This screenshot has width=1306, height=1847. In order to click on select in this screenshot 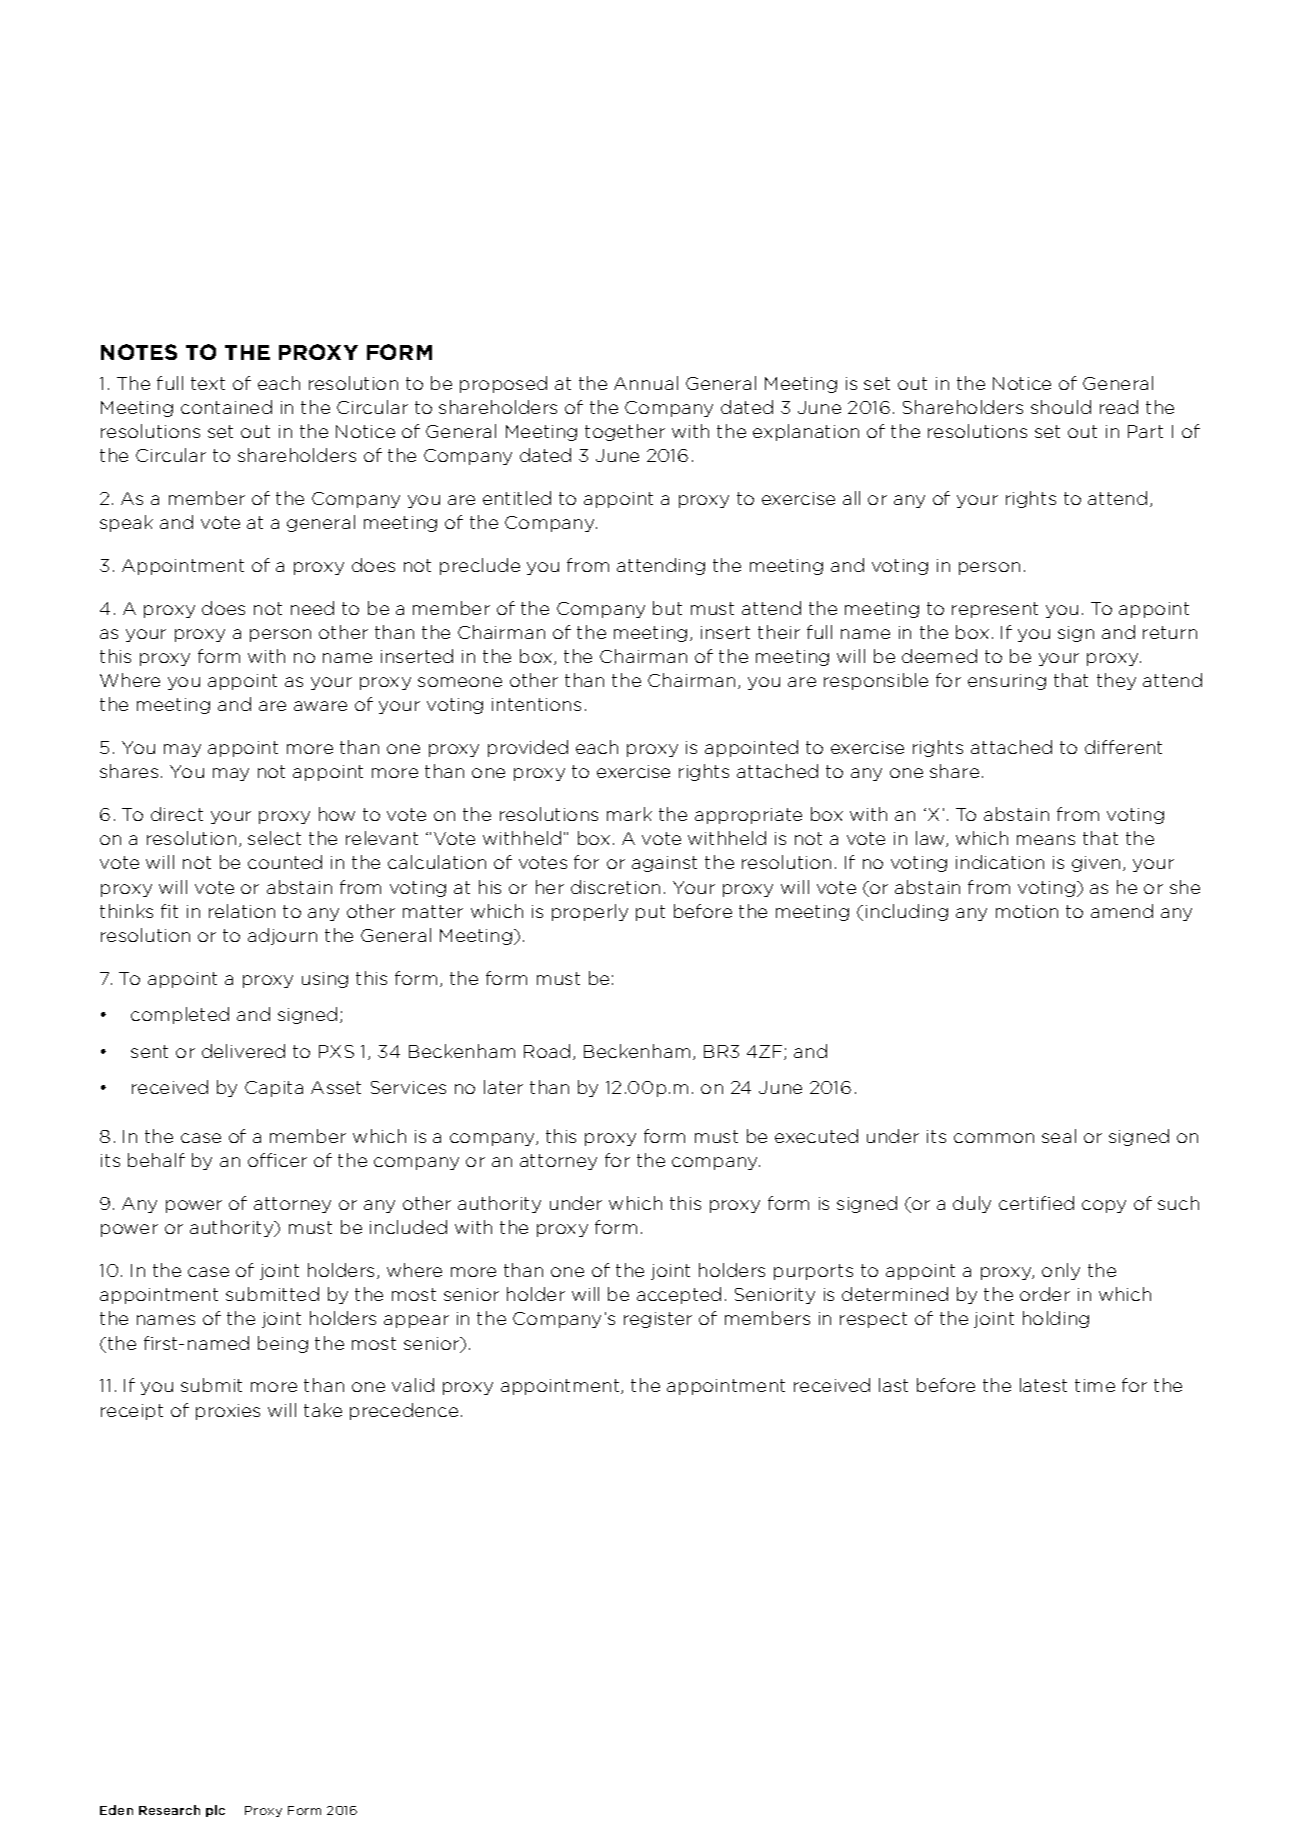, I will do `click(274, 838)`.
